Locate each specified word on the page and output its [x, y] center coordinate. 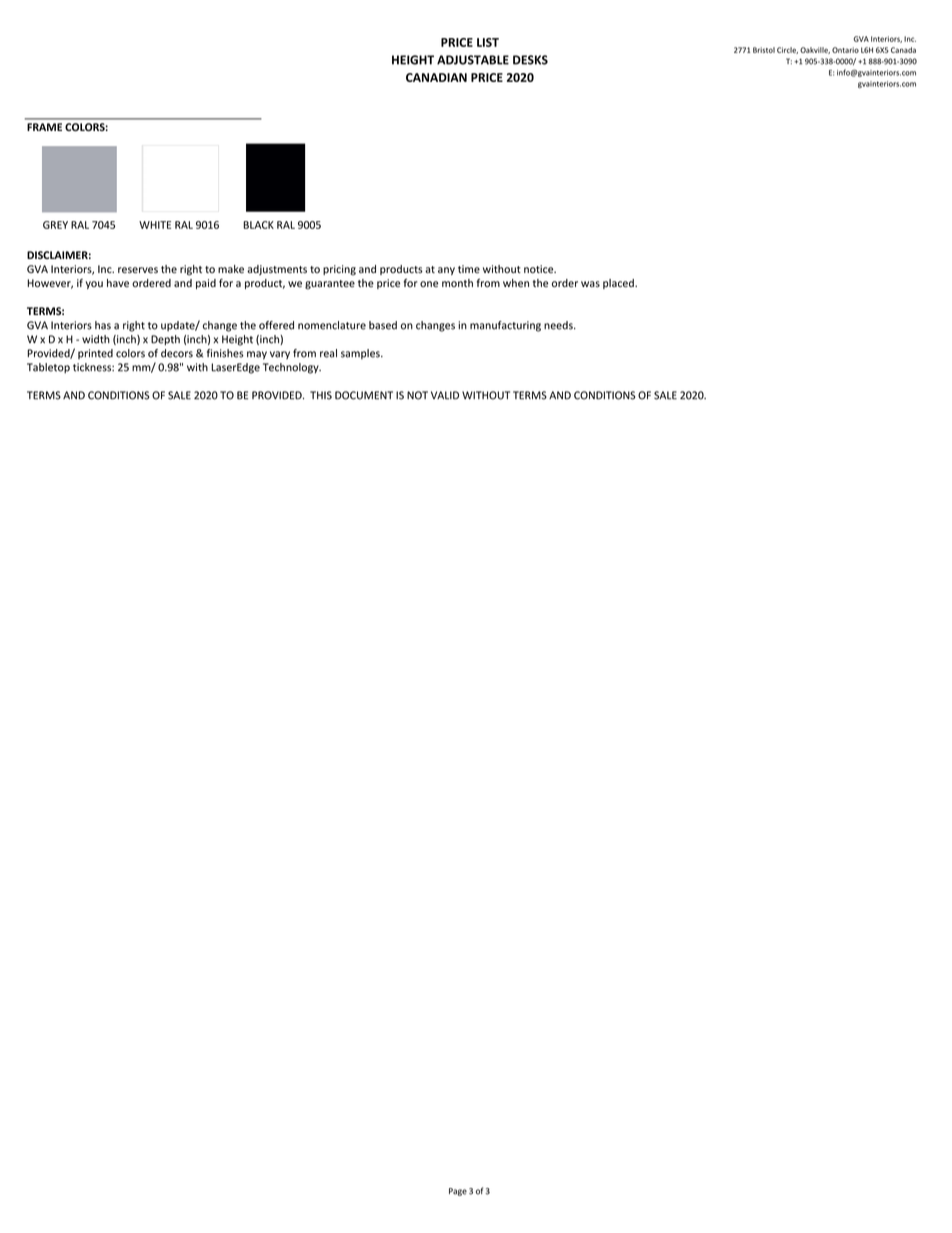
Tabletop [48, 368]
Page [458, 1192]
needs [559, 325]
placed [619, 284]
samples [361, 354]
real [328, 353]
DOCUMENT [364, 395]
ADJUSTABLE [473, 60]
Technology [292, 368]
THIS [321, 395]
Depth [165, 340]
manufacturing [505, 326]
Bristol [764, 50]
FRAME [44, 127]
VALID [445, 395]
